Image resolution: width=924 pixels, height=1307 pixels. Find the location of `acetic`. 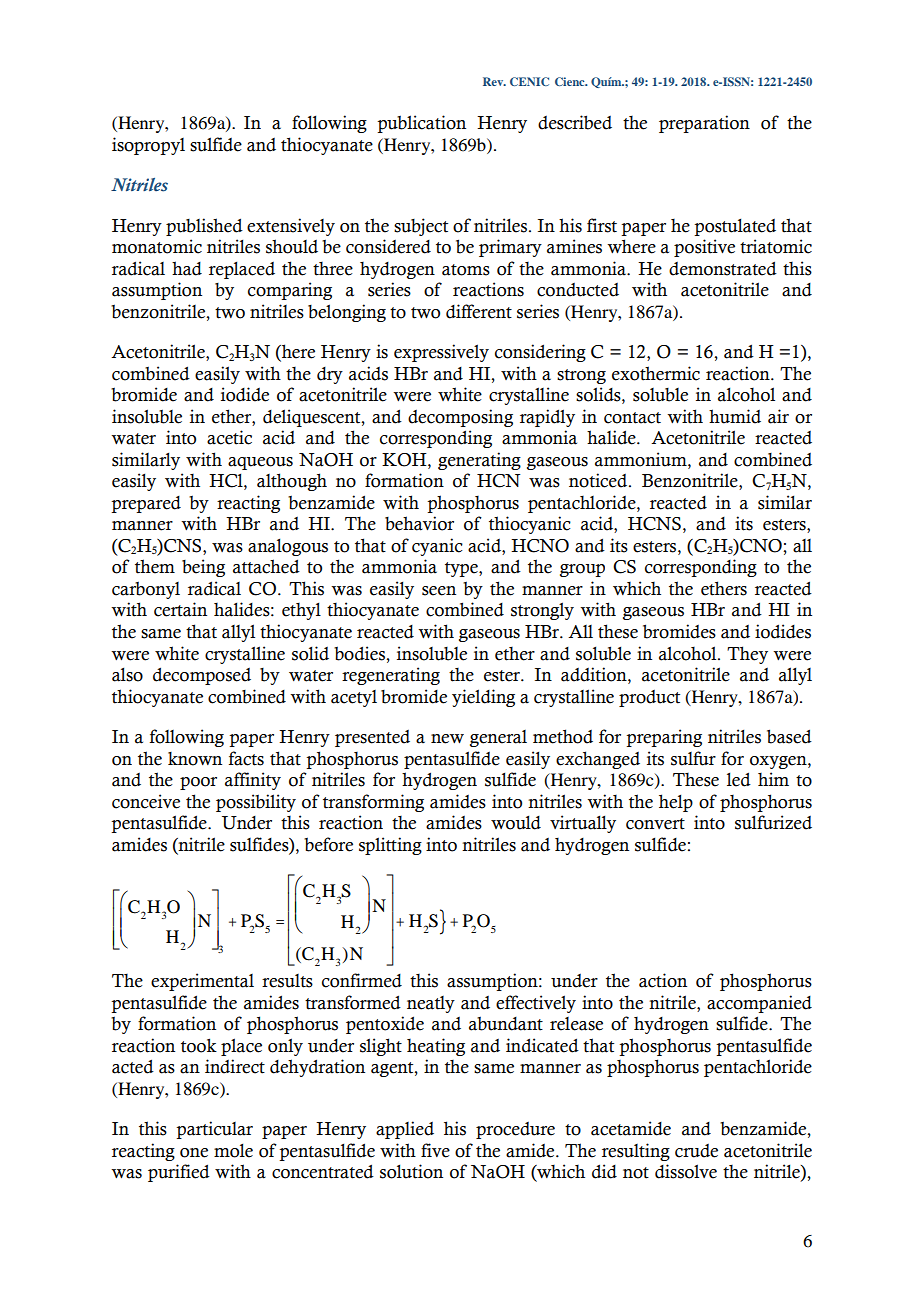

acetic is located at coordinates (229, 437).
